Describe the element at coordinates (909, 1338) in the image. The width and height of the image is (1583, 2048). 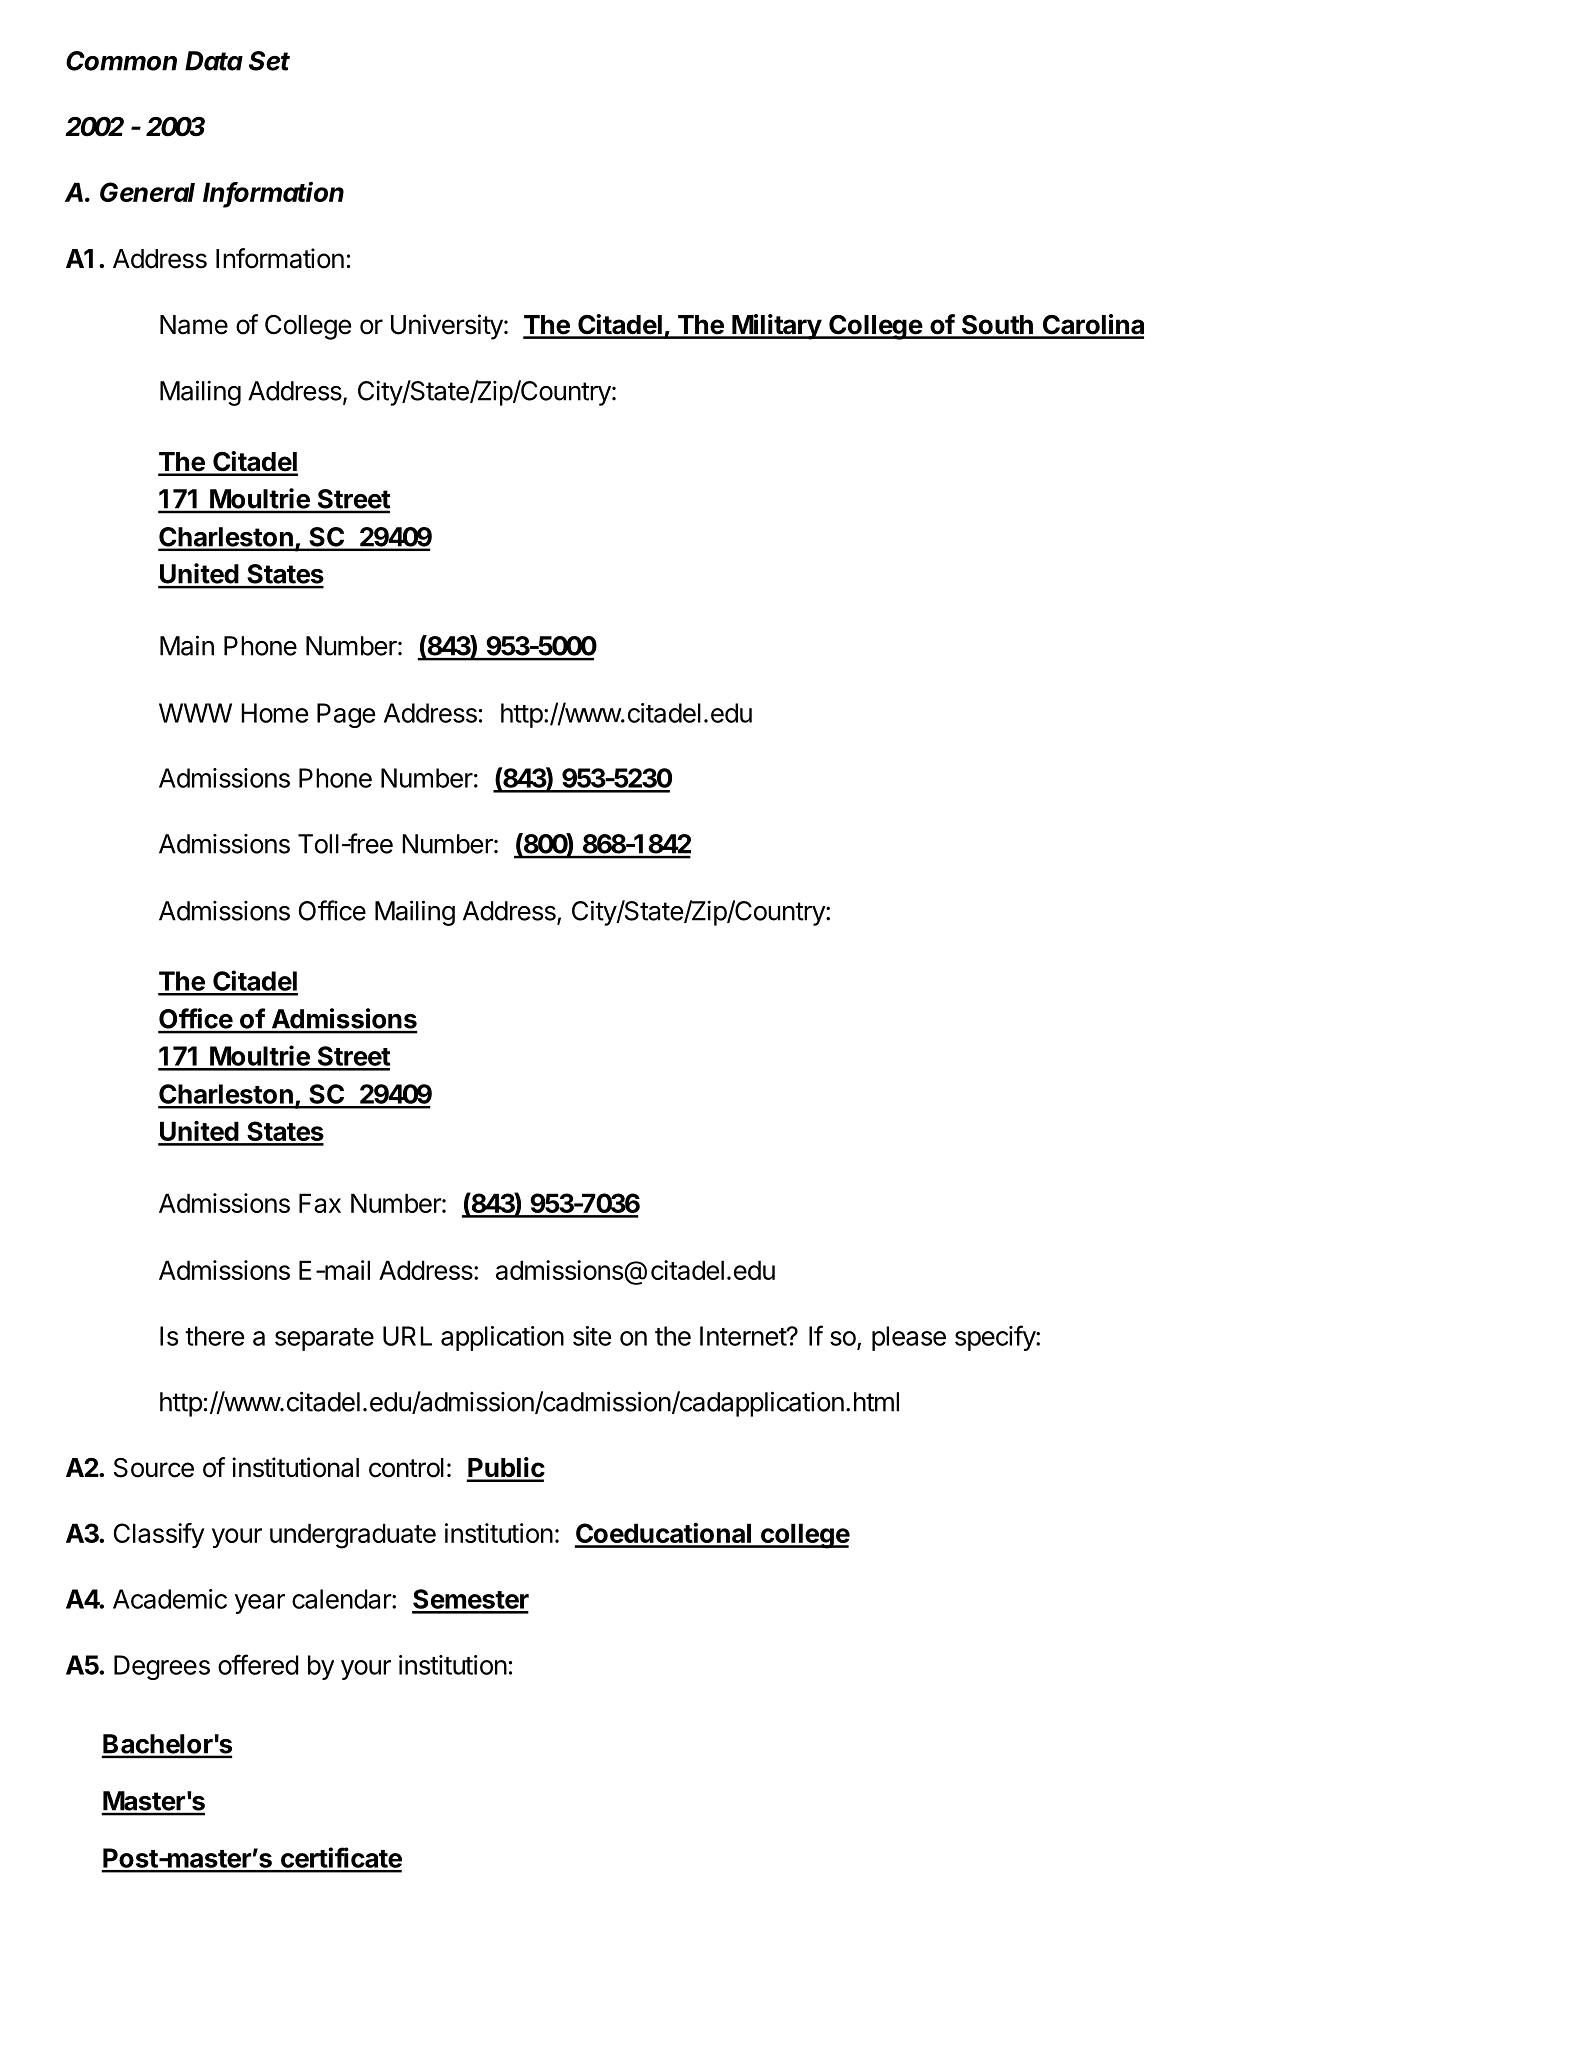
I see `please` at that location.
